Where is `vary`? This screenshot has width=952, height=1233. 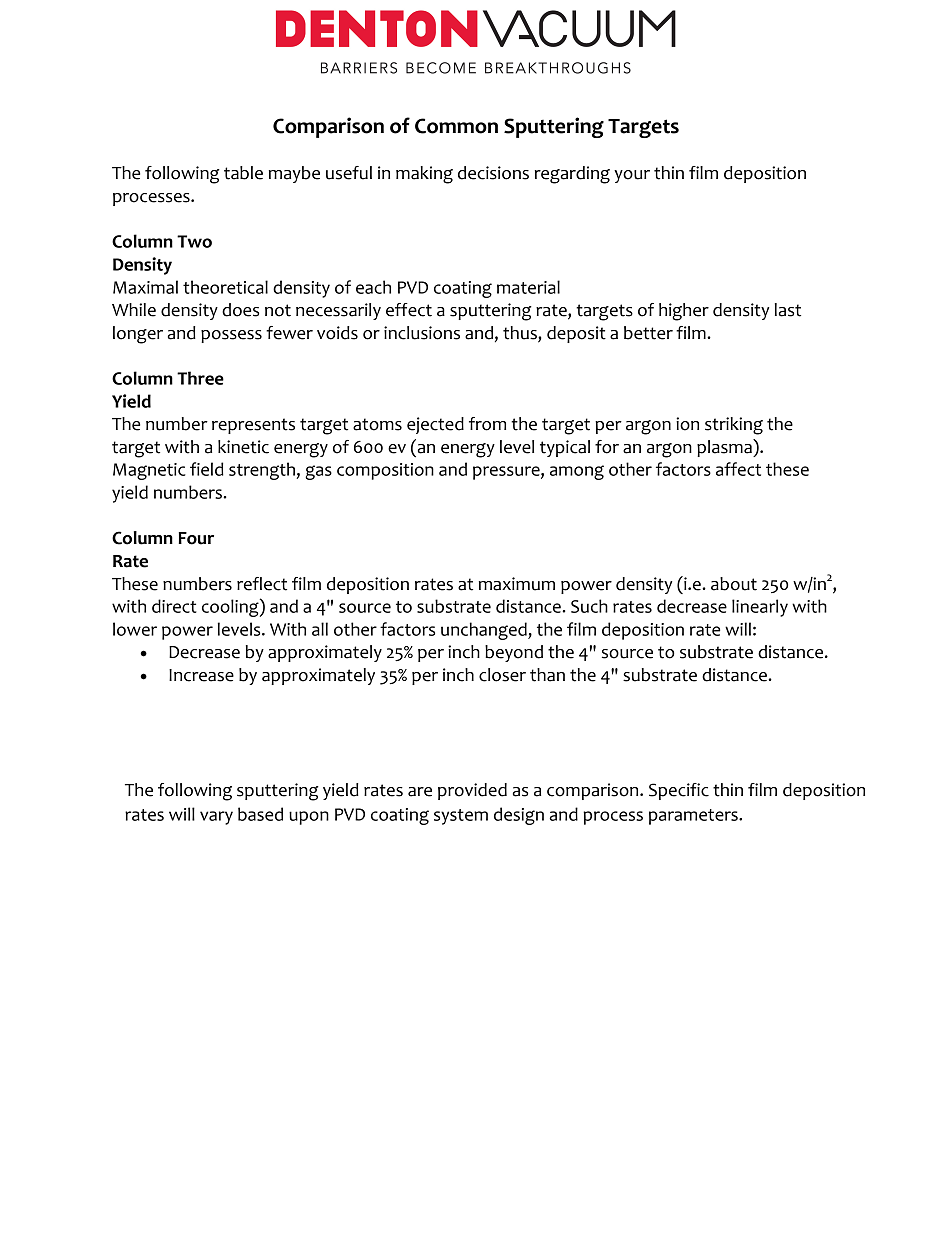
vary is located at coordinates (216, 818).
